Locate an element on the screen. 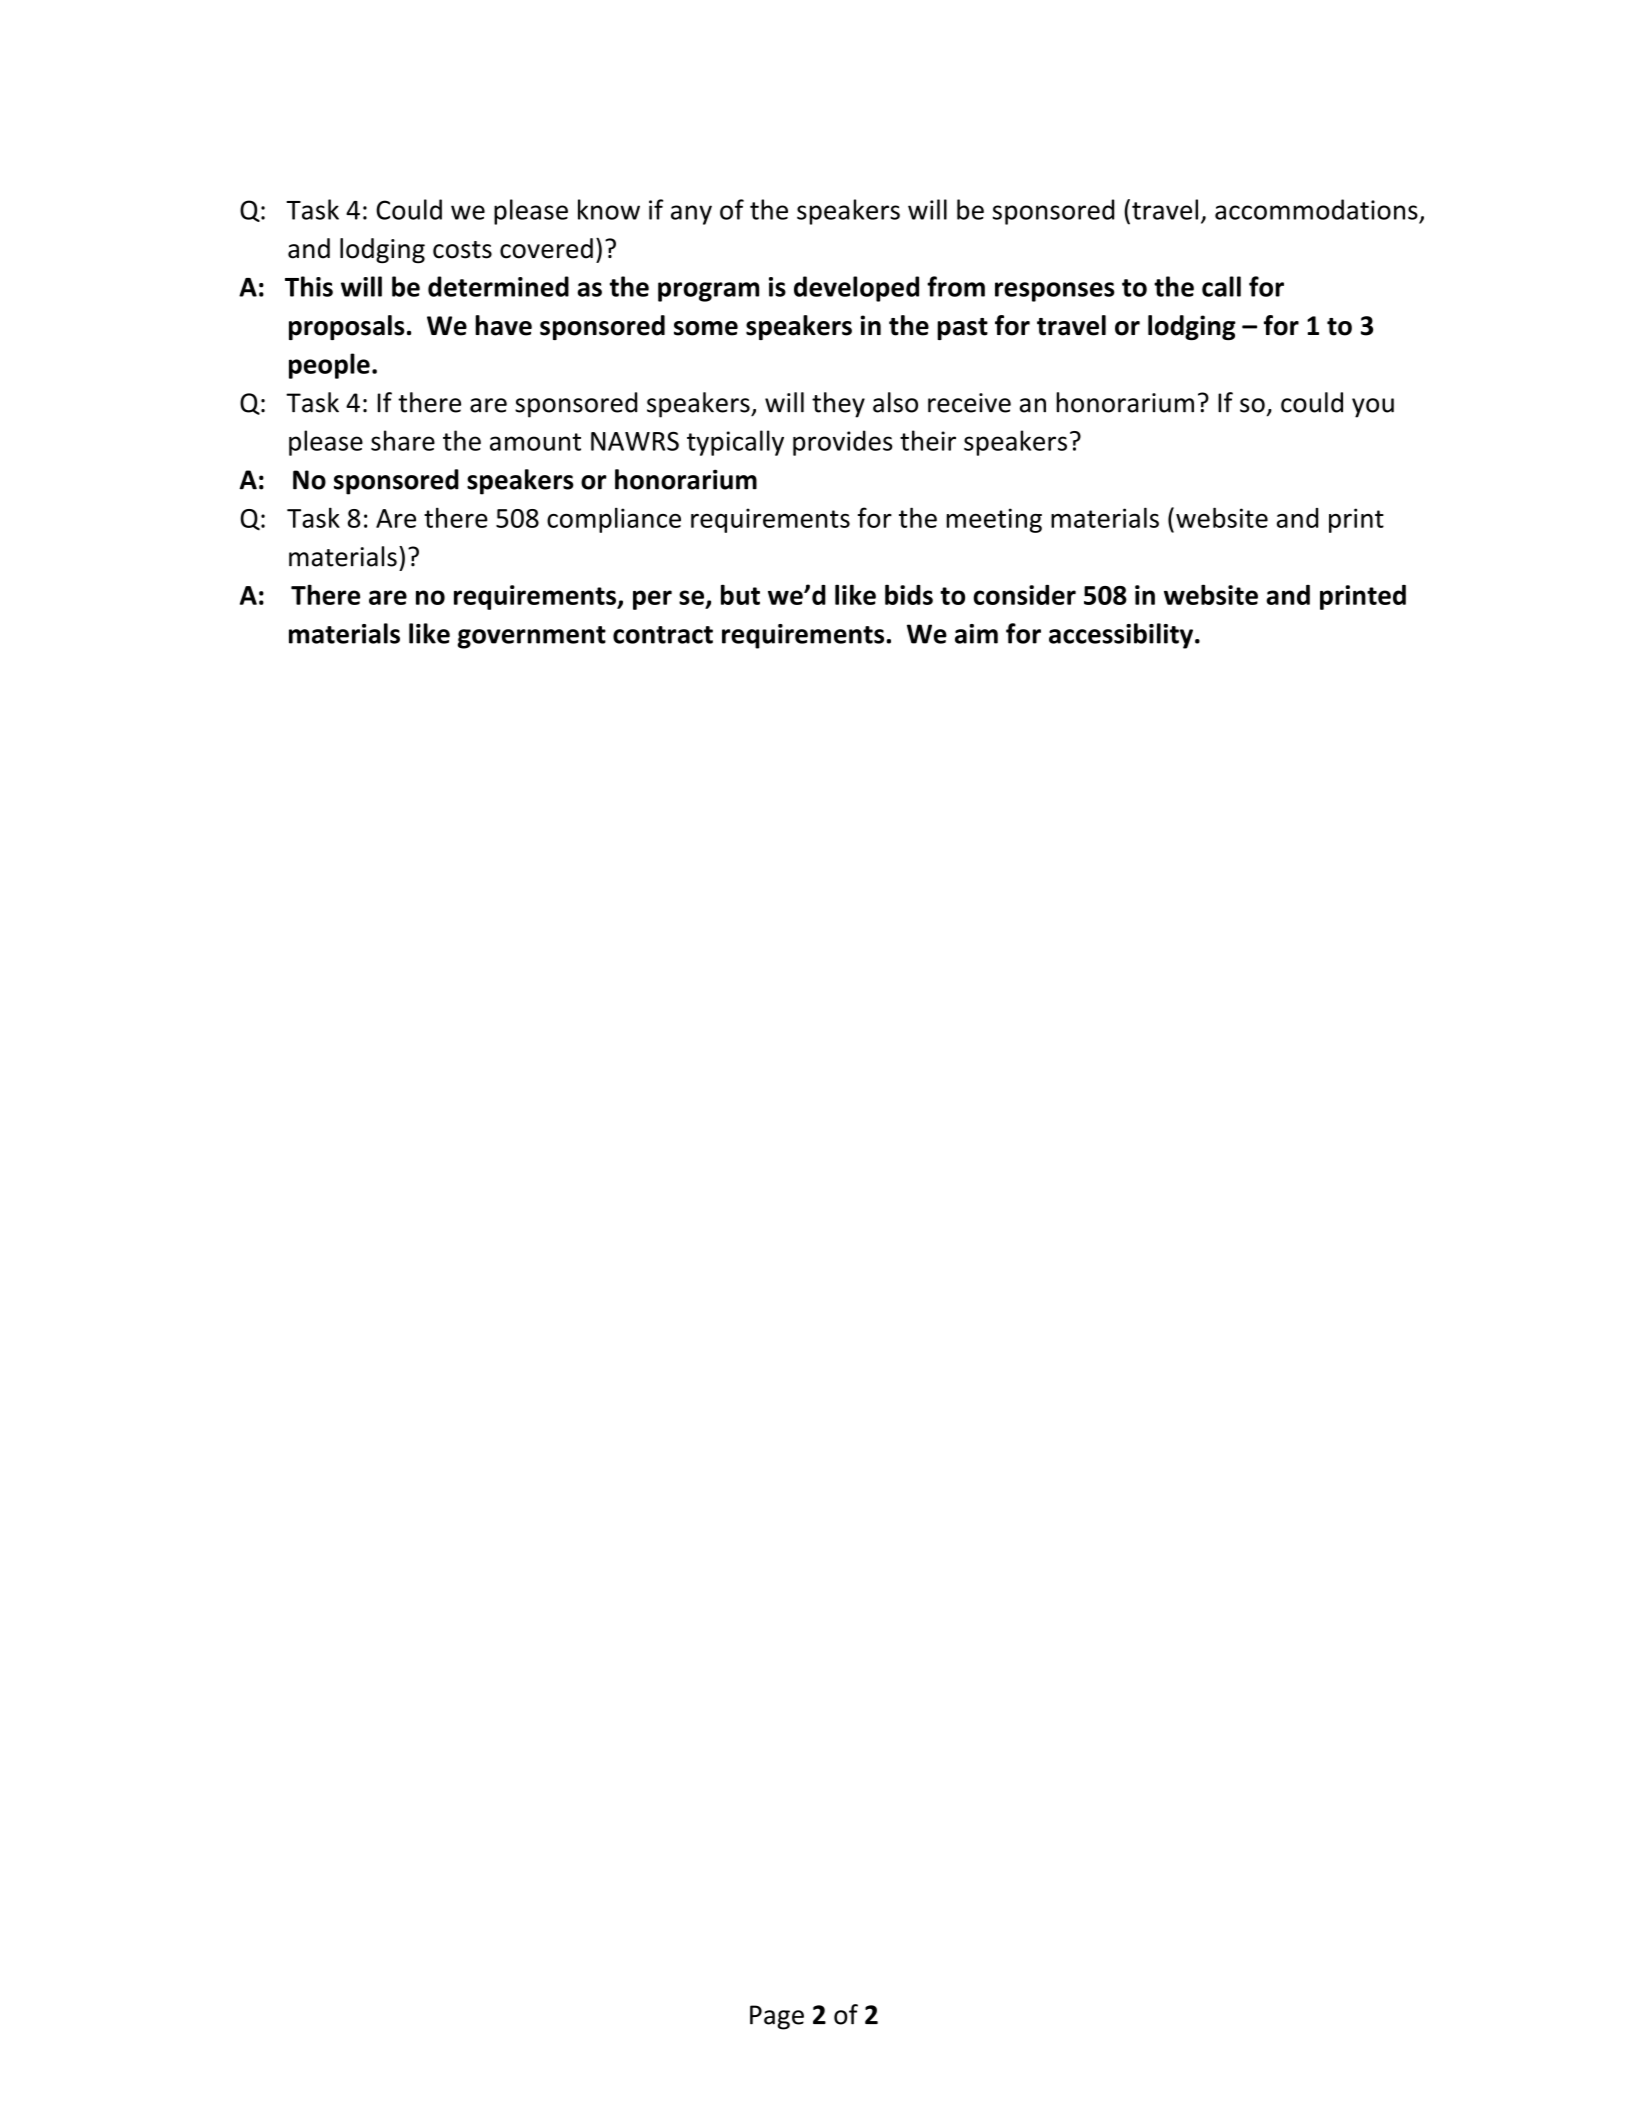 The width and height of the screenshot is (1627, 2106). Page is located at coordinates (777, 2017).
